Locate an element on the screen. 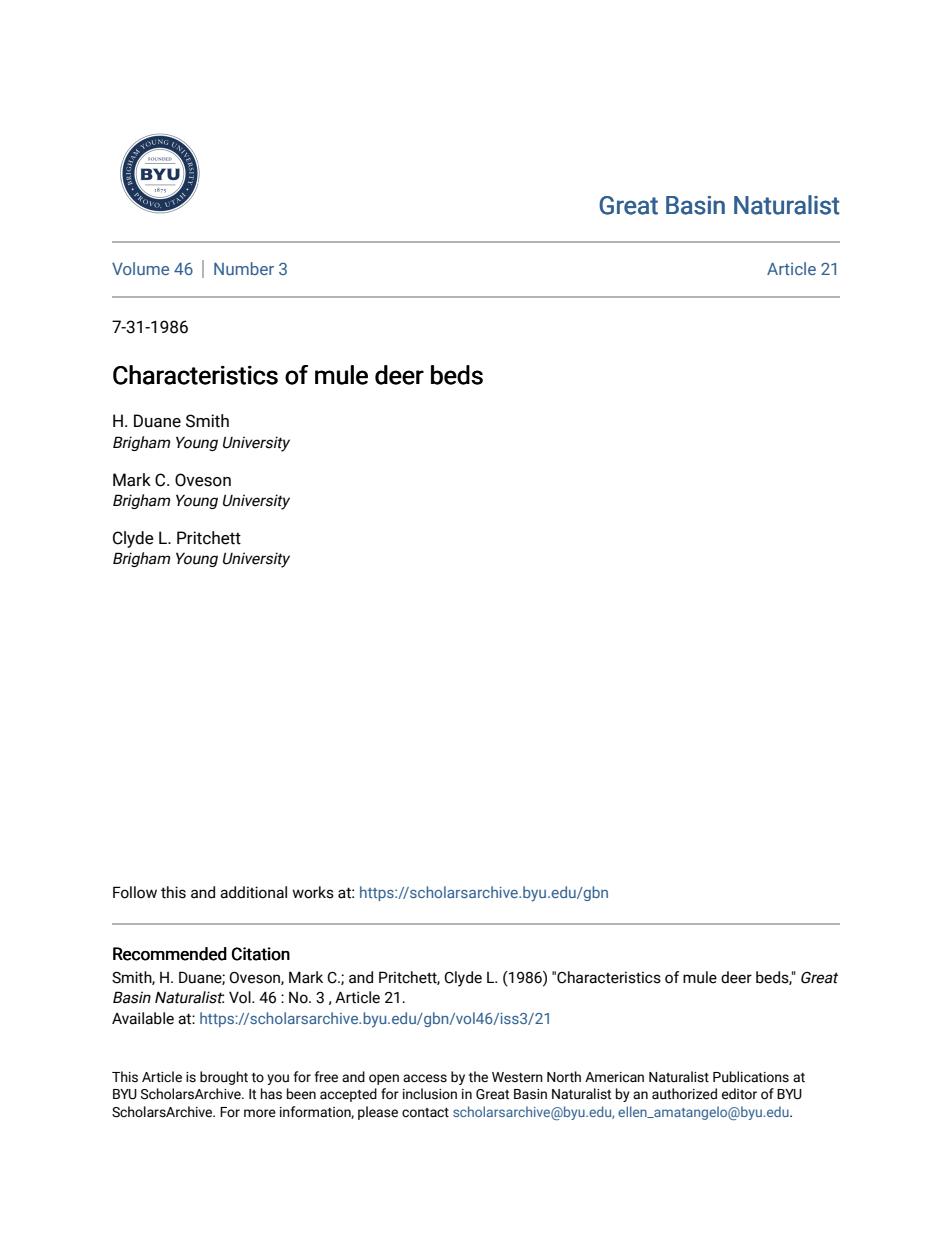 The height and width of the screenshot is (1233, 952). additional is located at coordinates (253, 892).
